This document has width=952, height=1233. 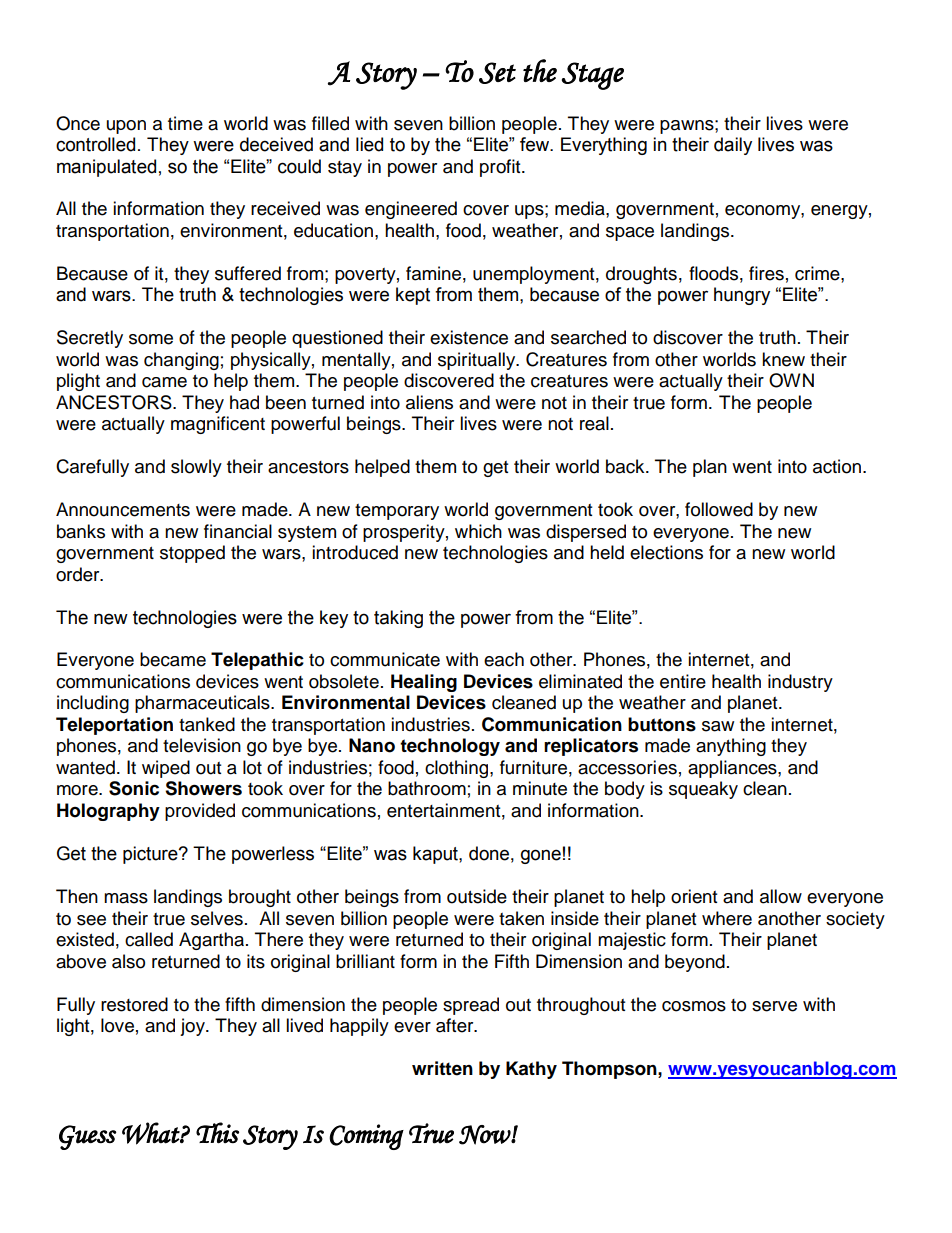 I want to click on allow, so click(x=781, y=896).
